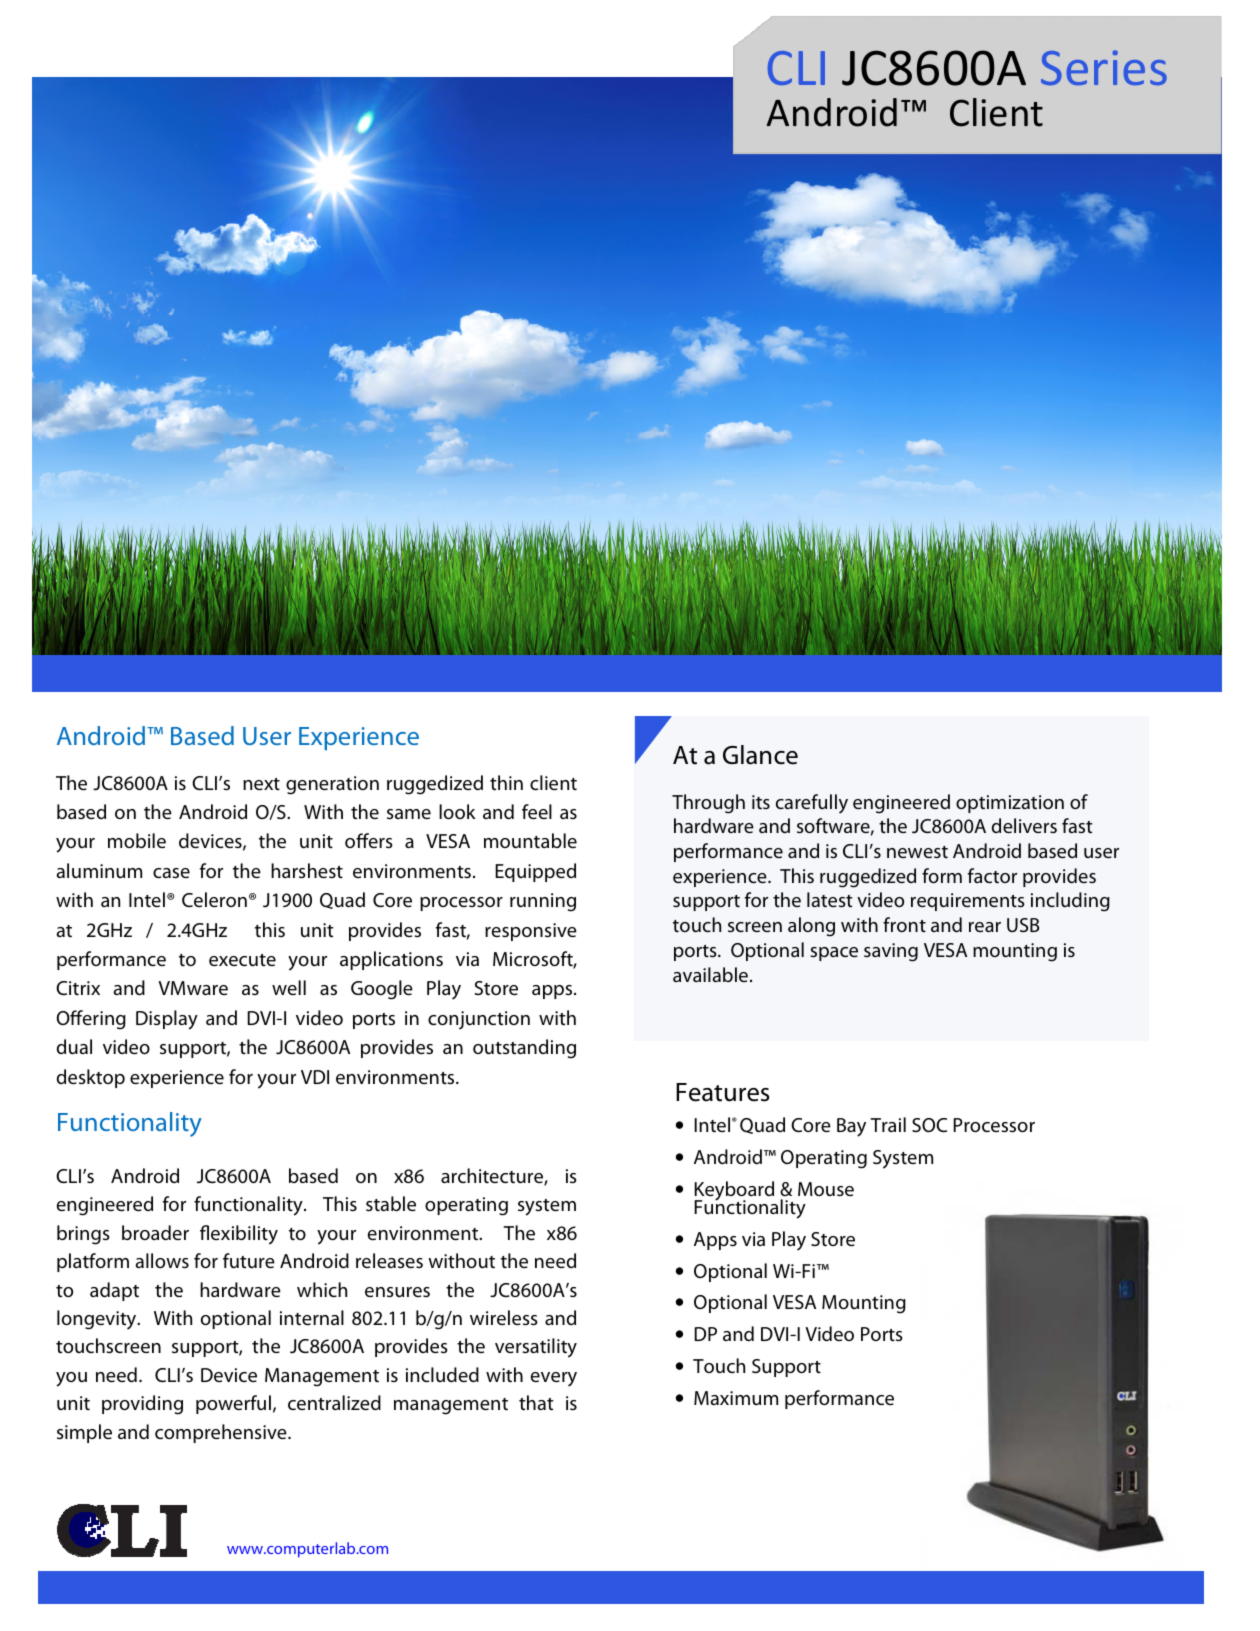 The image size is (1260, 1631). Describe the element at coordinates (929, 1125) in the page. I see `SOC` at that location.
